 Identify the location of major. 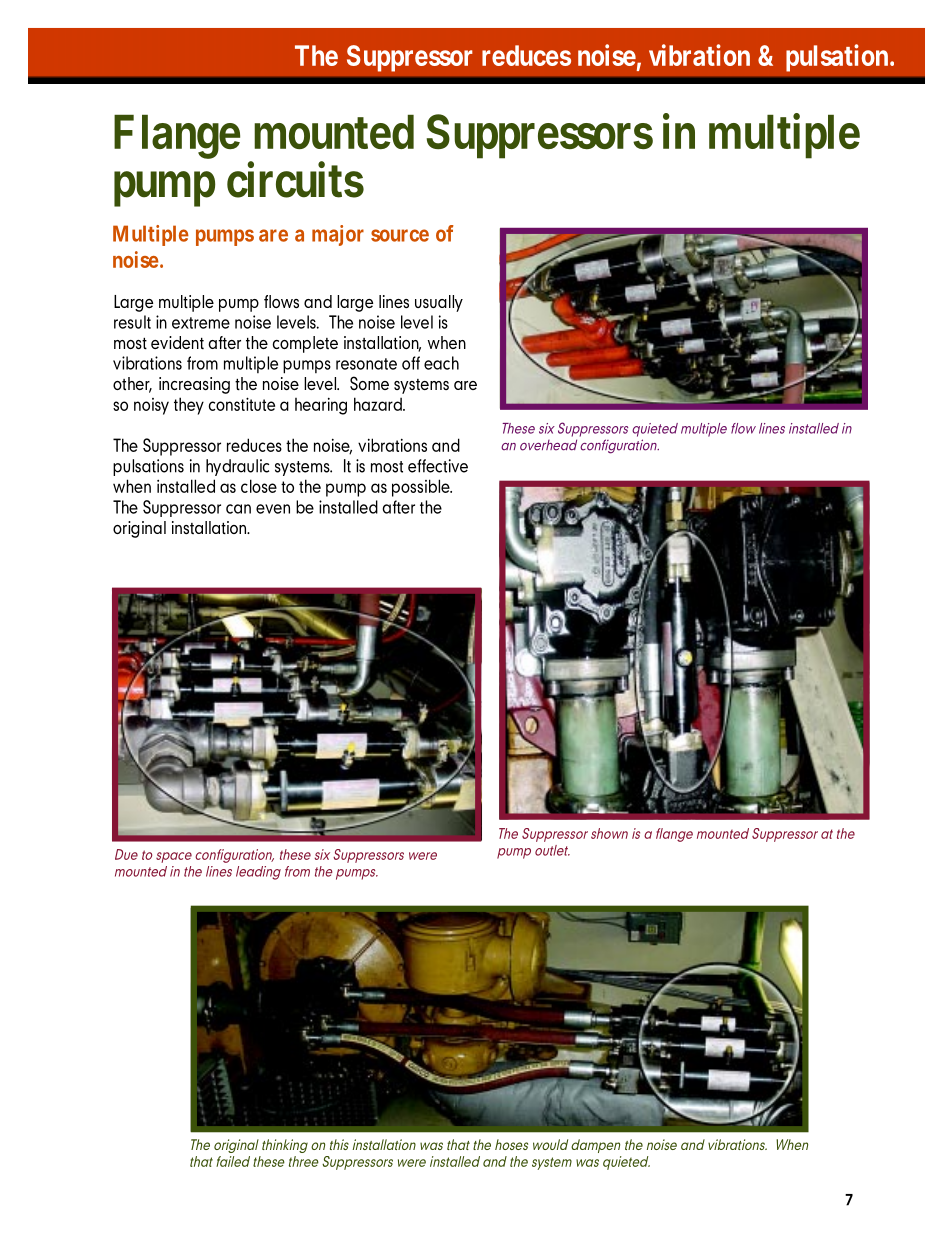
(338, 235).
